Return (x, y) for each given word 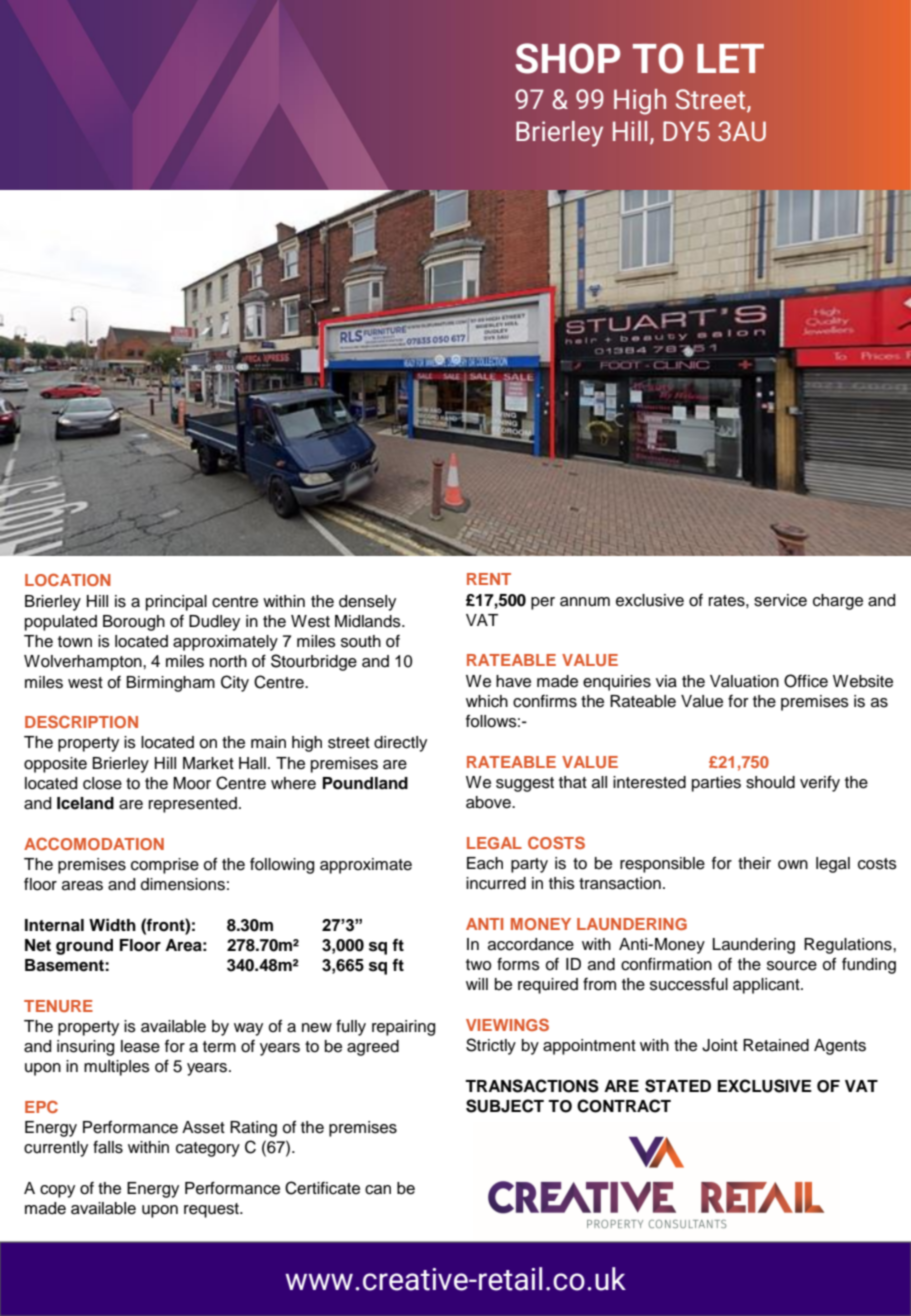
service (780, 600)
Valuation (744, 681)
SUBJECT (505, 1106)
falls (108, 1147)
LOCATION (68, 579)
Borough (134, 623)
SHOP (568, 58)
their (754, 863)
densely (367, 603)
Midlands (369, 621)
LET (730, 58)
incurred (496, 883)
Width (112, 925)
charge (838, 602)
